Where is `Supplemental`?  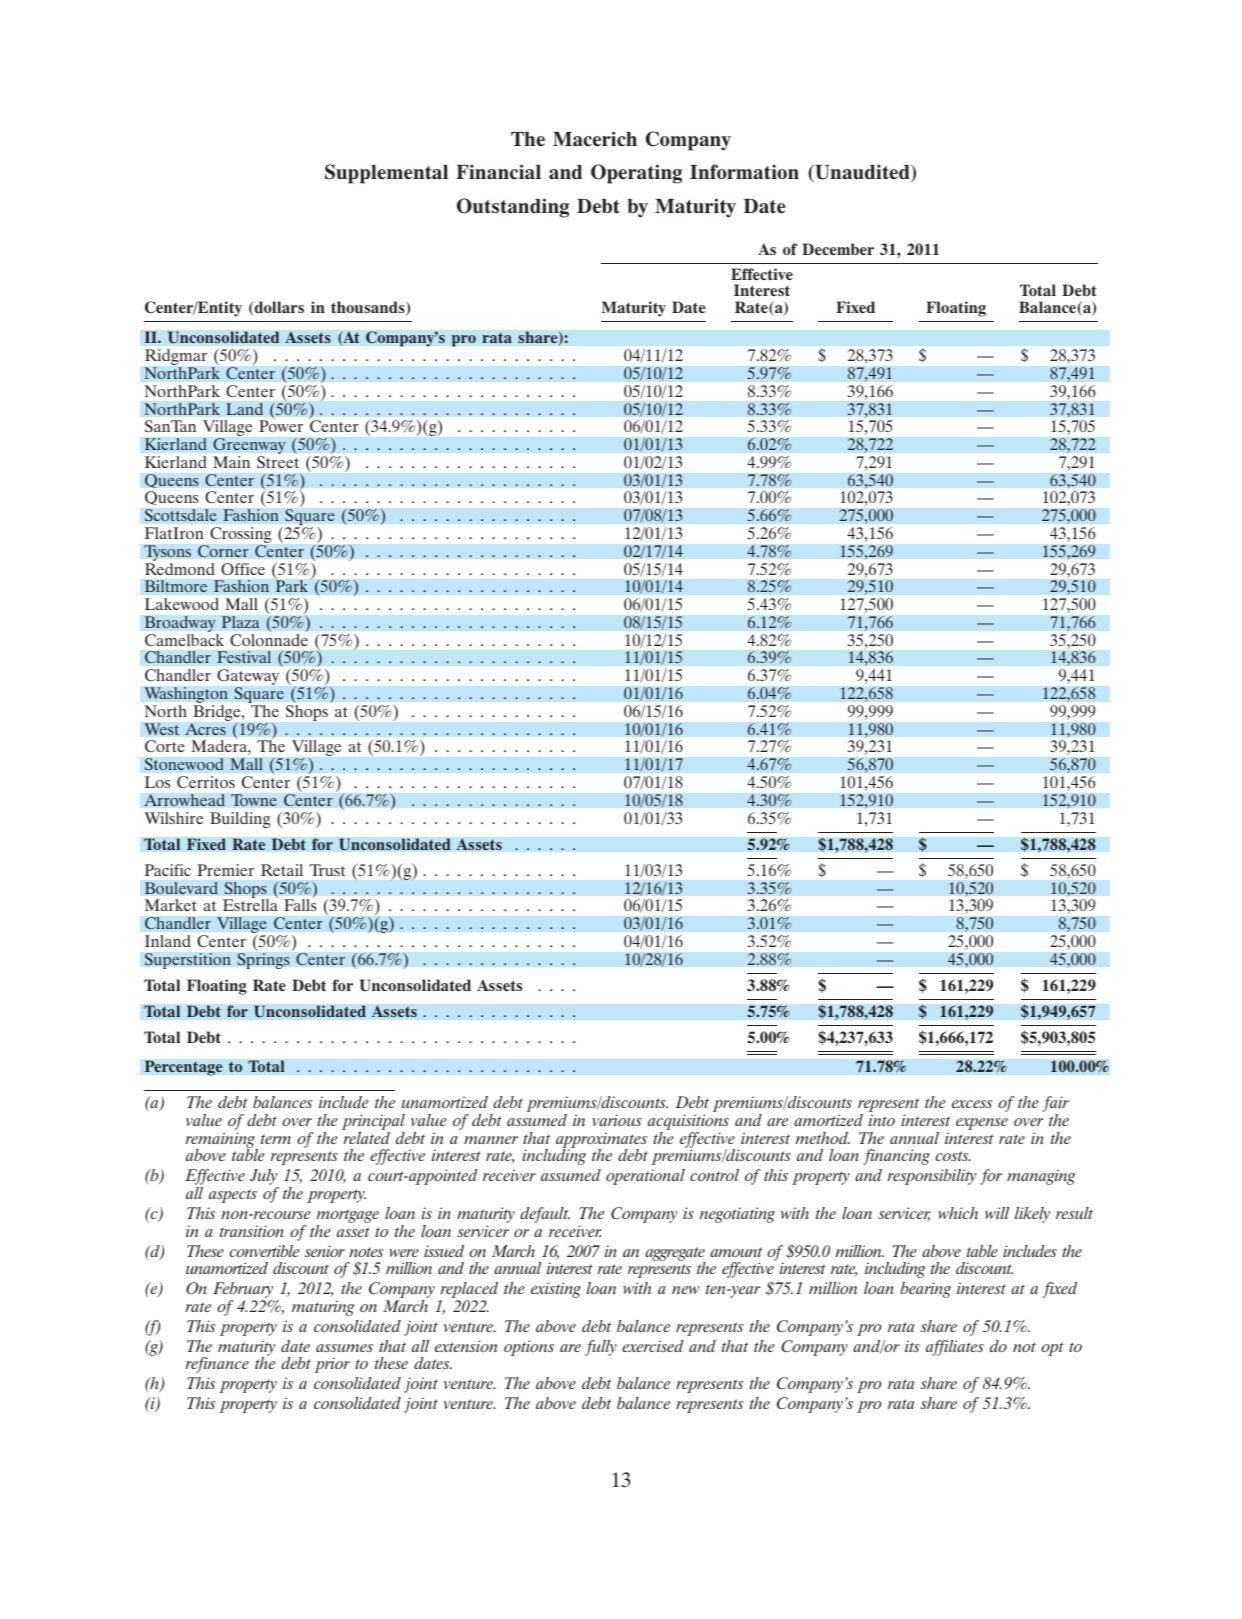 Supplemental is located at coordinates (386, 174).
